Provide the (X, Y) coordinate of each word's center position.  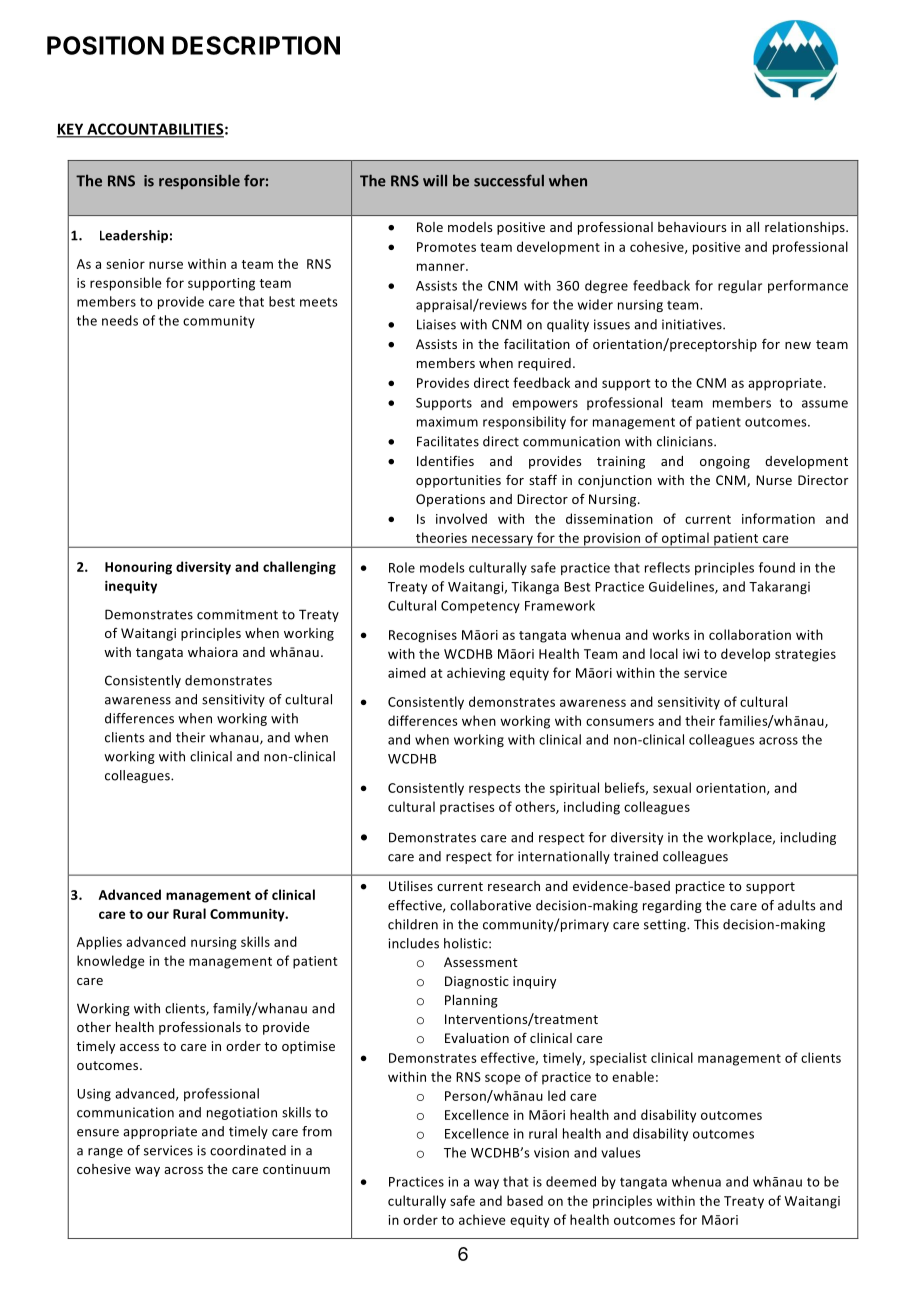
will (435, 180)
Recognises (423, 636)
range (105, 1153)
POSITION (105, 45)
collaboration (750, 634)
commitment (237, 614)
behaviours (692, 227)
